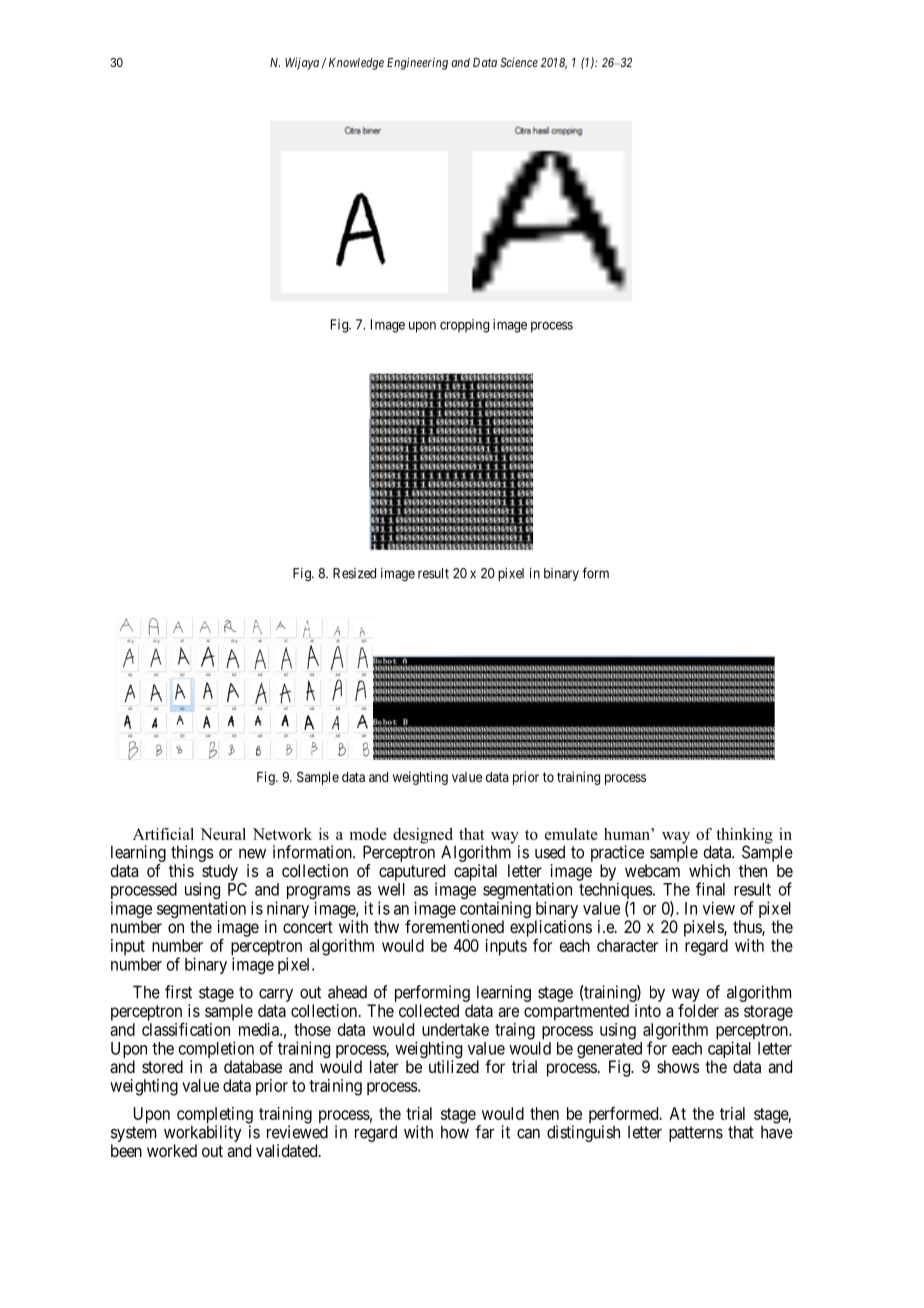  Describe the element at coordinates (368, 834) in the screenshot. I see `mode` at that location.
